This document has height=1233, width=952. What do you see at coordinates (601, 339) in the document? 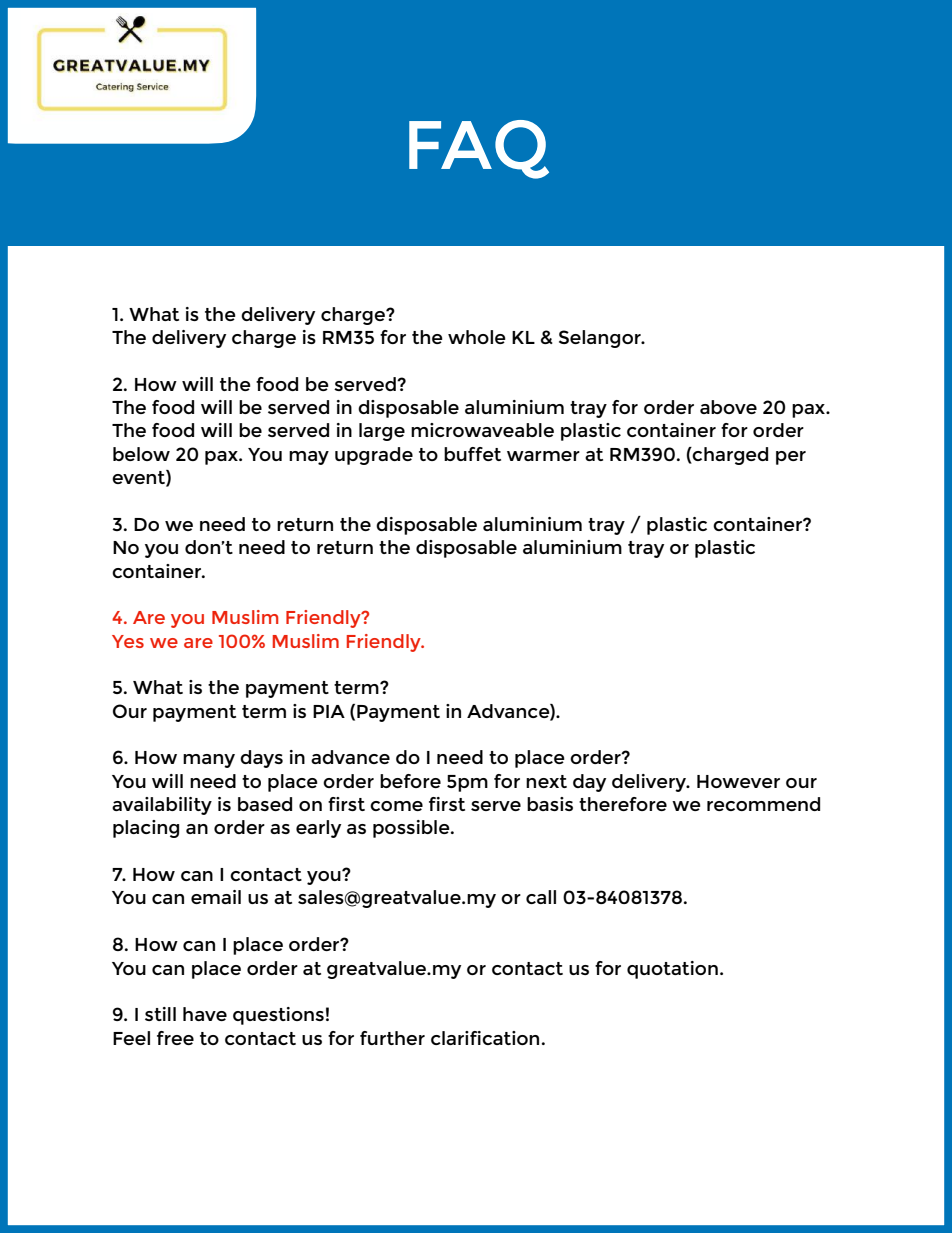
I see `Selangor` at bounding box center [601, 339].
